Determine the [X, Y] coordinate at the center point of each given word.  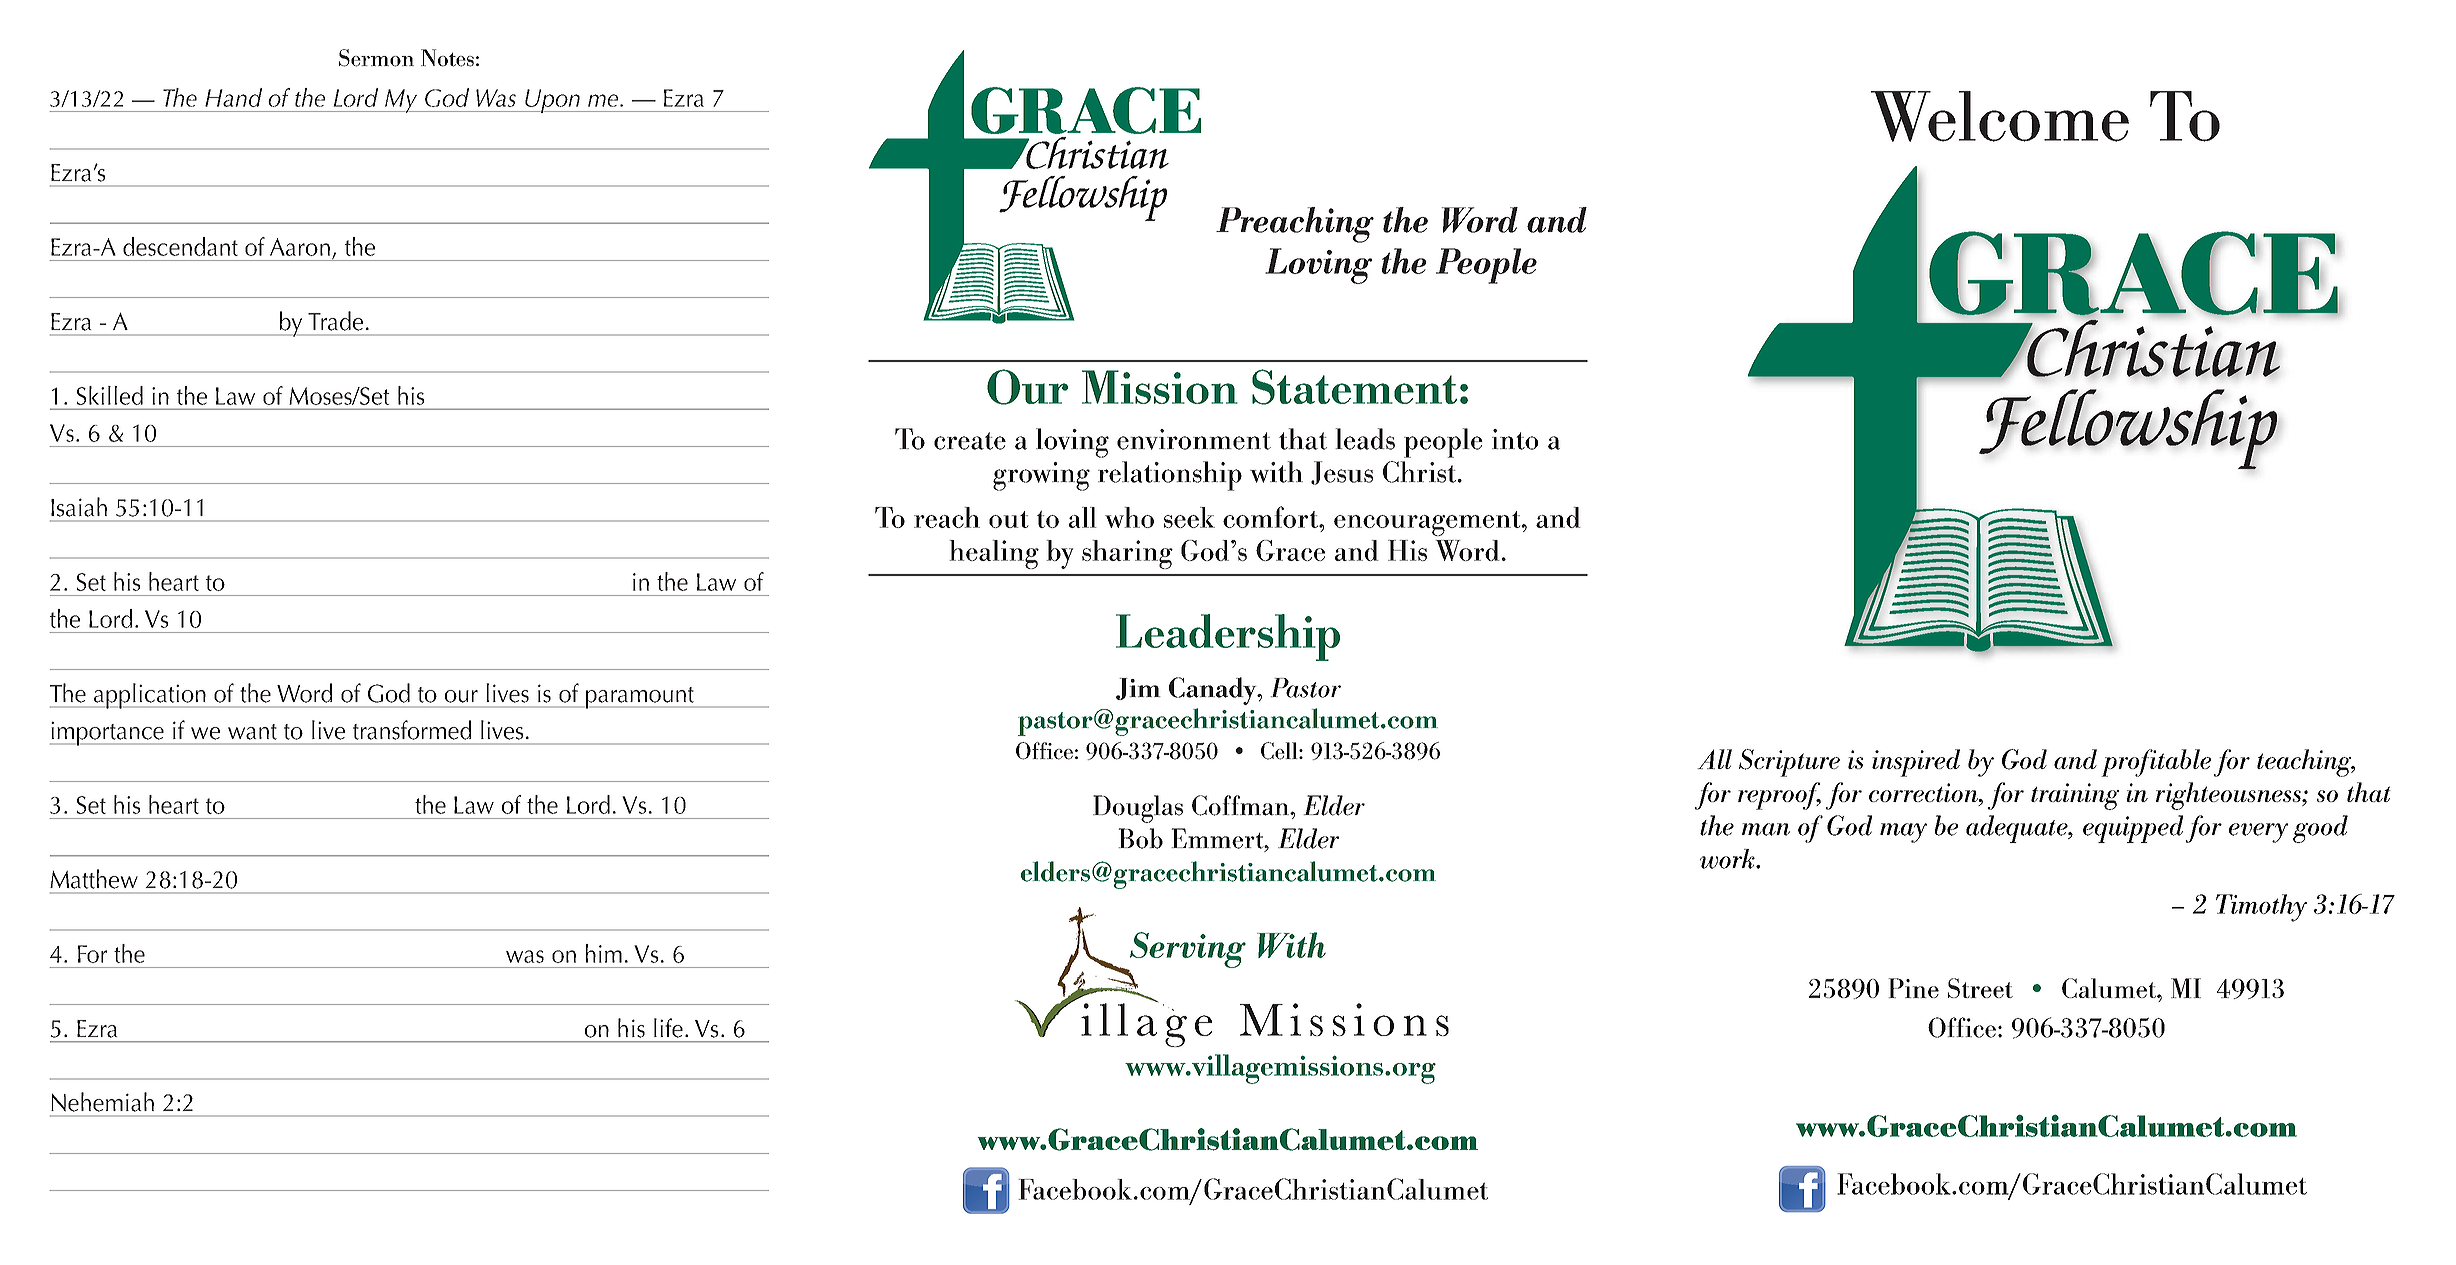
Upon [552, 101]
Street [1980, 988]
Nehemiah [102, 1102]
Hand [233, 97]
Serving [1186, 951]
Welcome [2000, 116]
